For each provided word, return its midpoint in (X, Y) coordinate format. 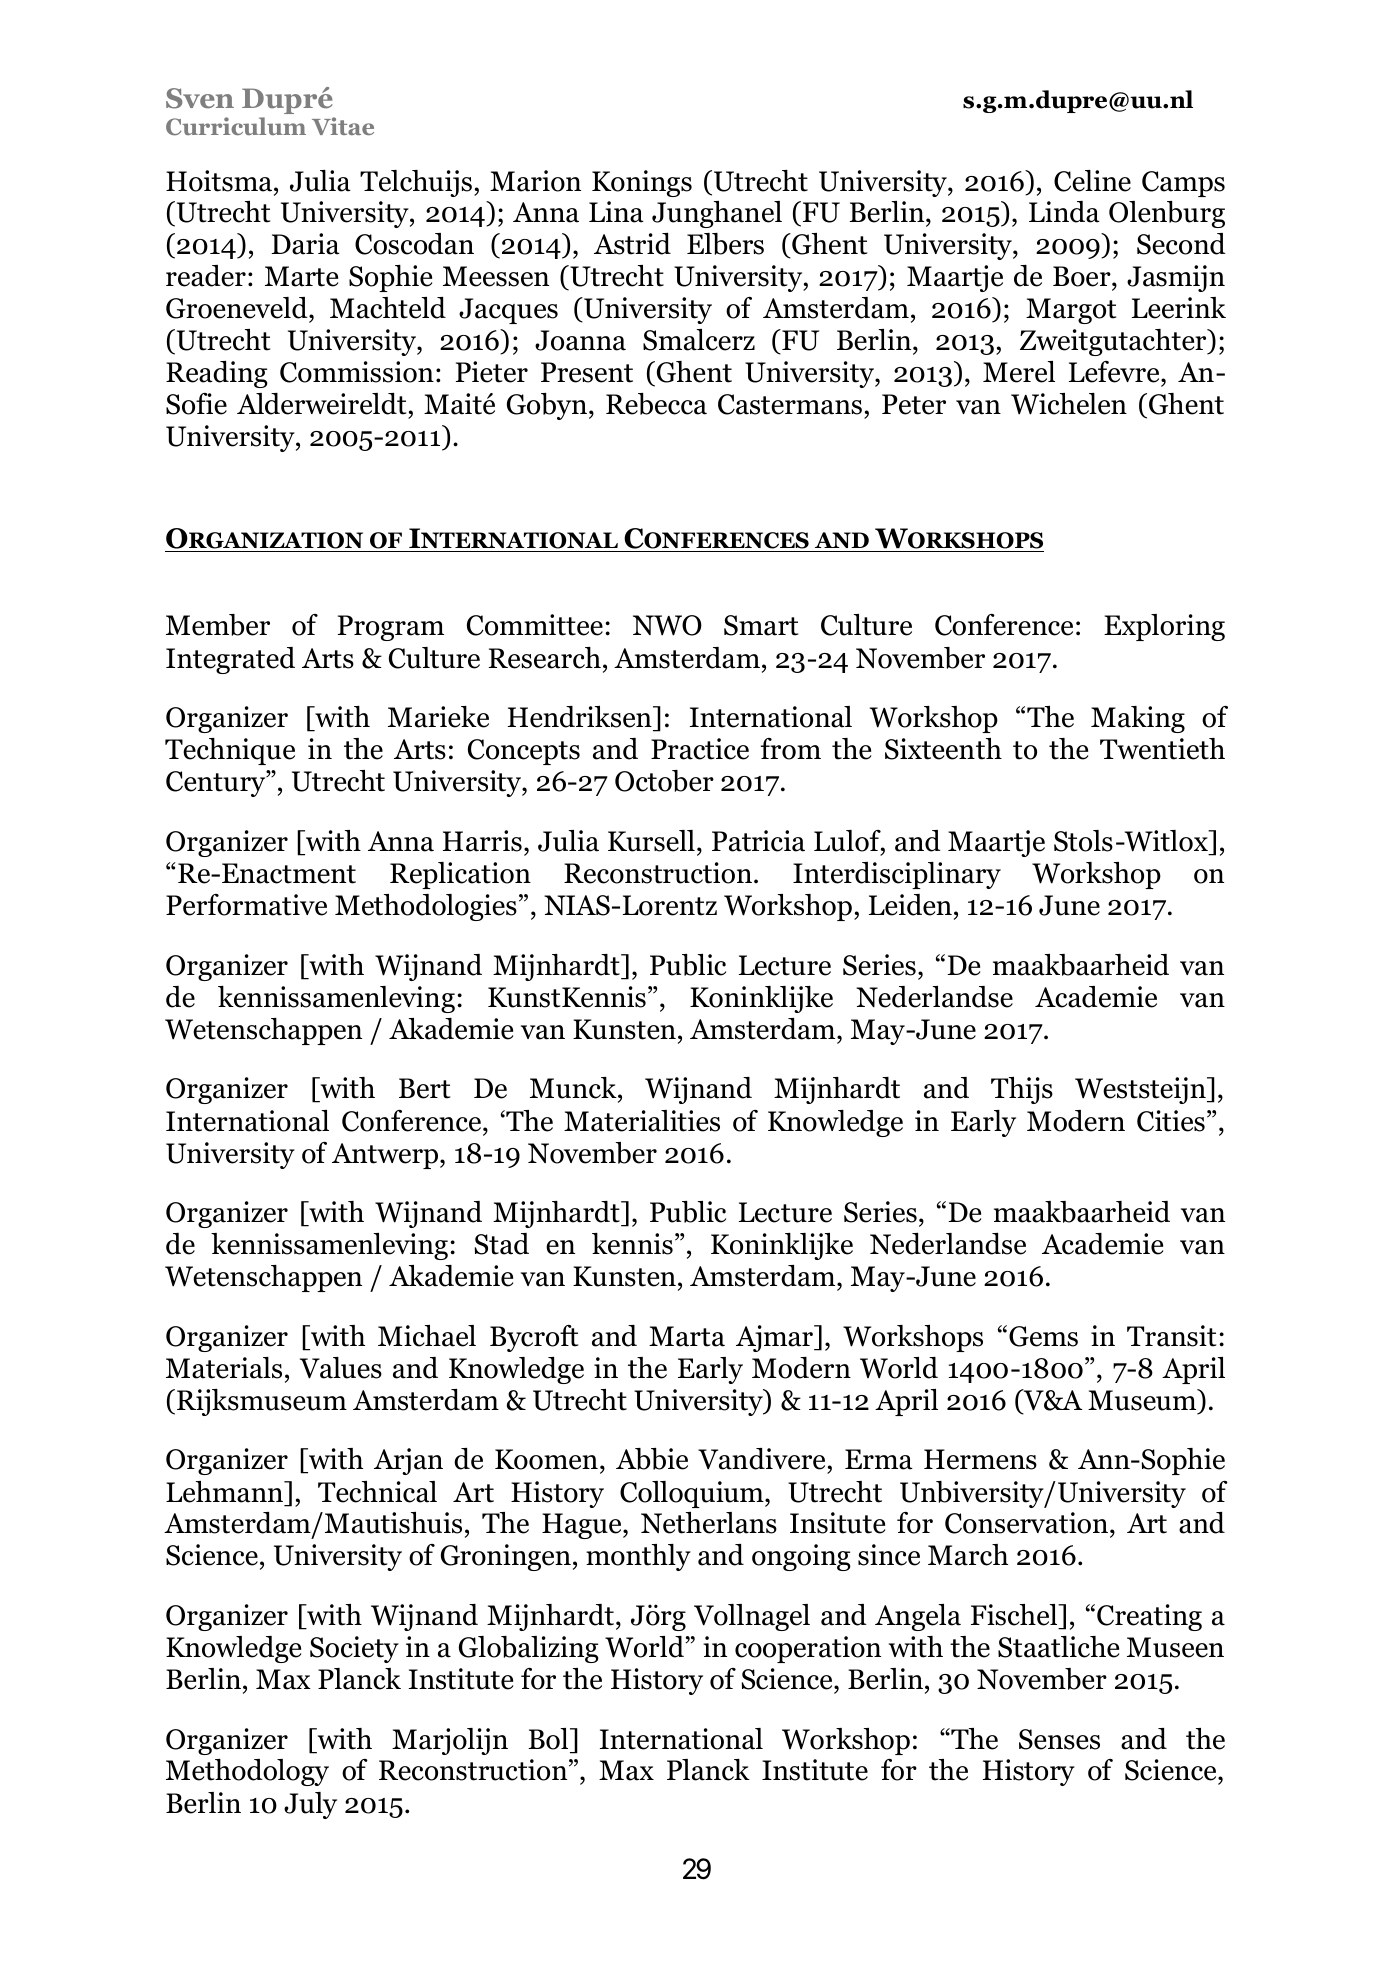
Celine (1092, 181)
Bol (549, 1739)
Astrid (632, 244)
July (310, 1805)
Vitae (343, 126)
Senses (1059, 1739)
